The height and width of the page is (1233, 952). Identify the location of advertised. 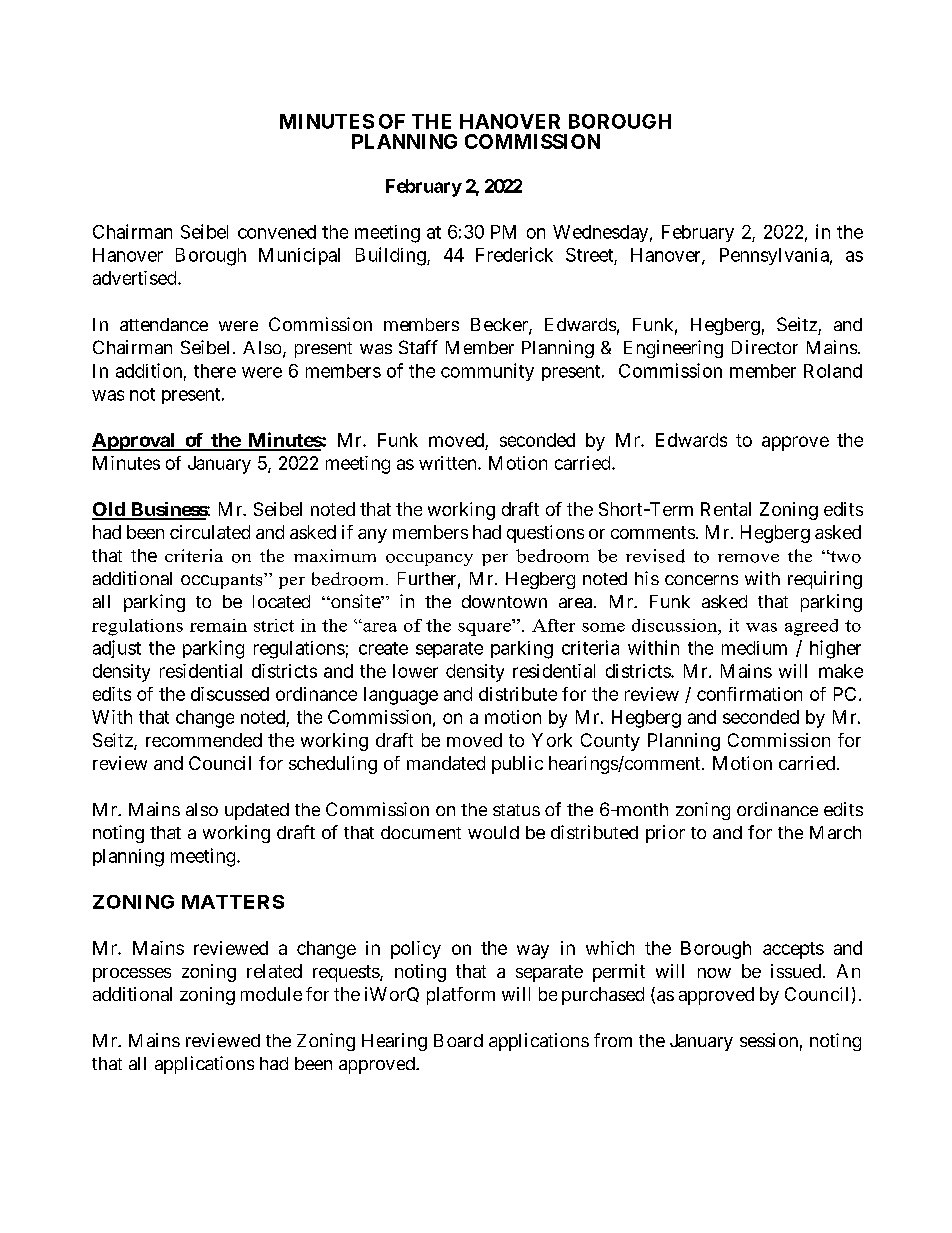
(136, 278).
